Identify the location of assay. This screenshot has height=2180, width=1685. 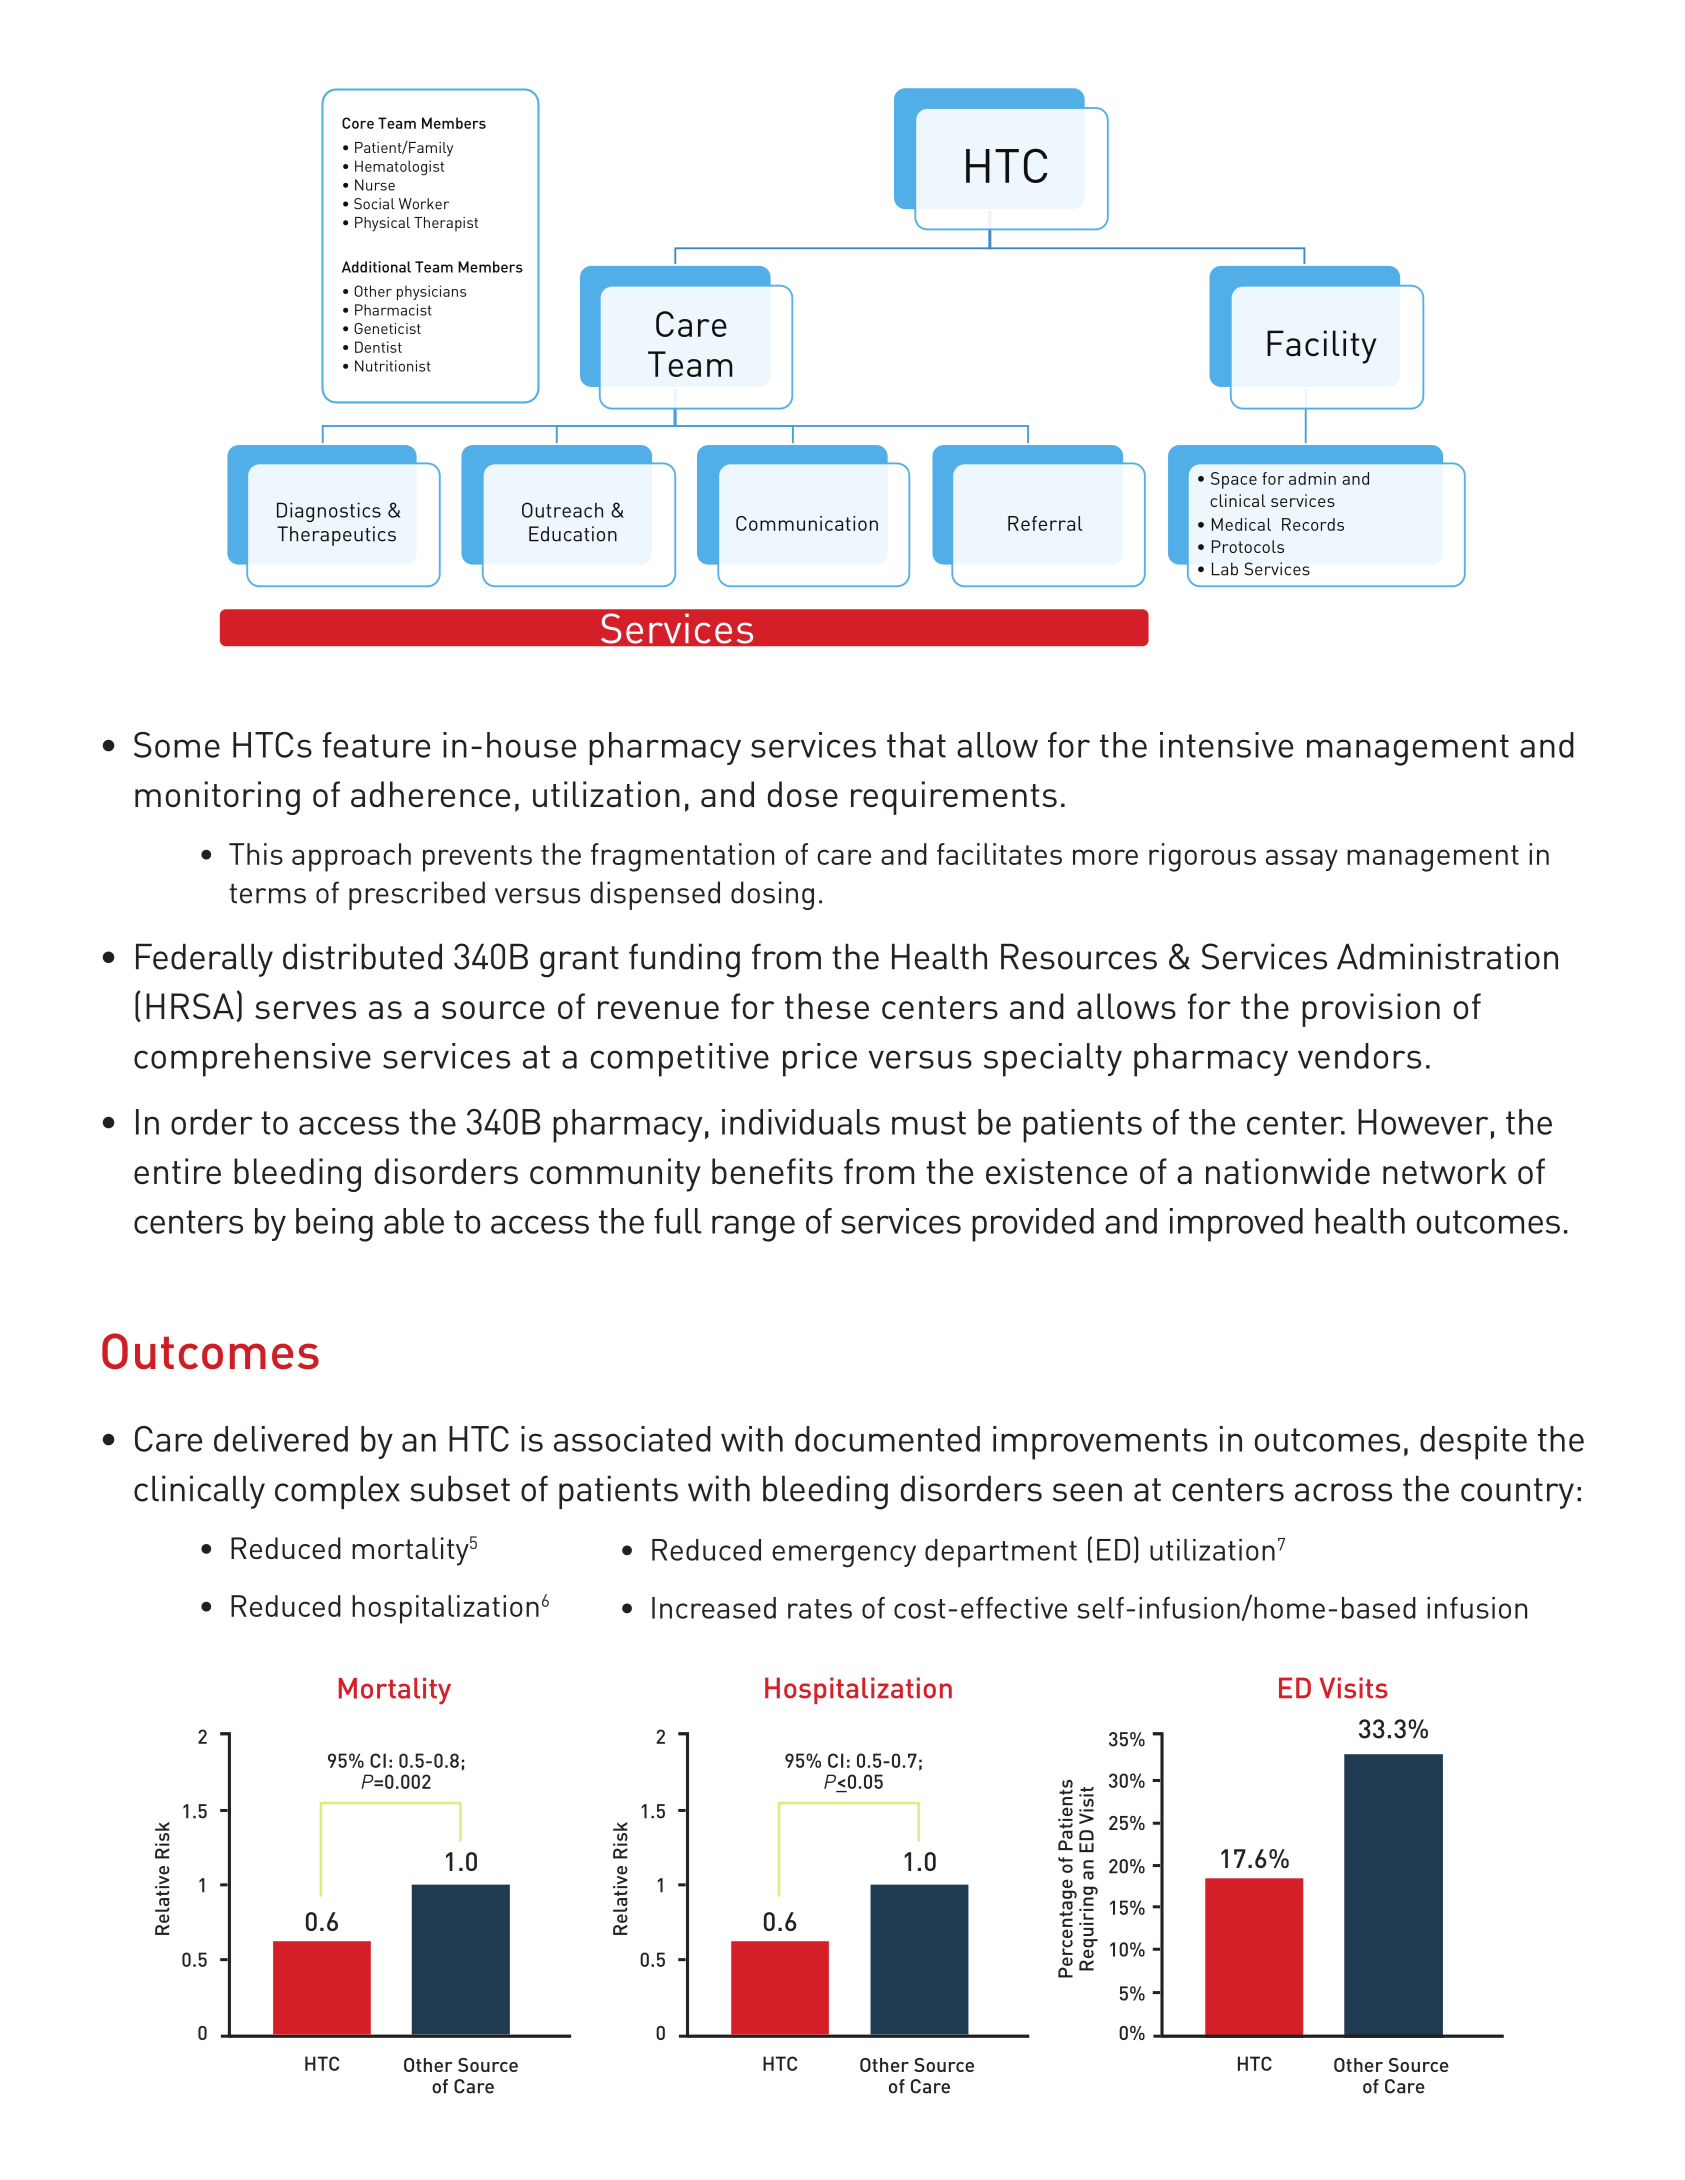
(1302, 860).
